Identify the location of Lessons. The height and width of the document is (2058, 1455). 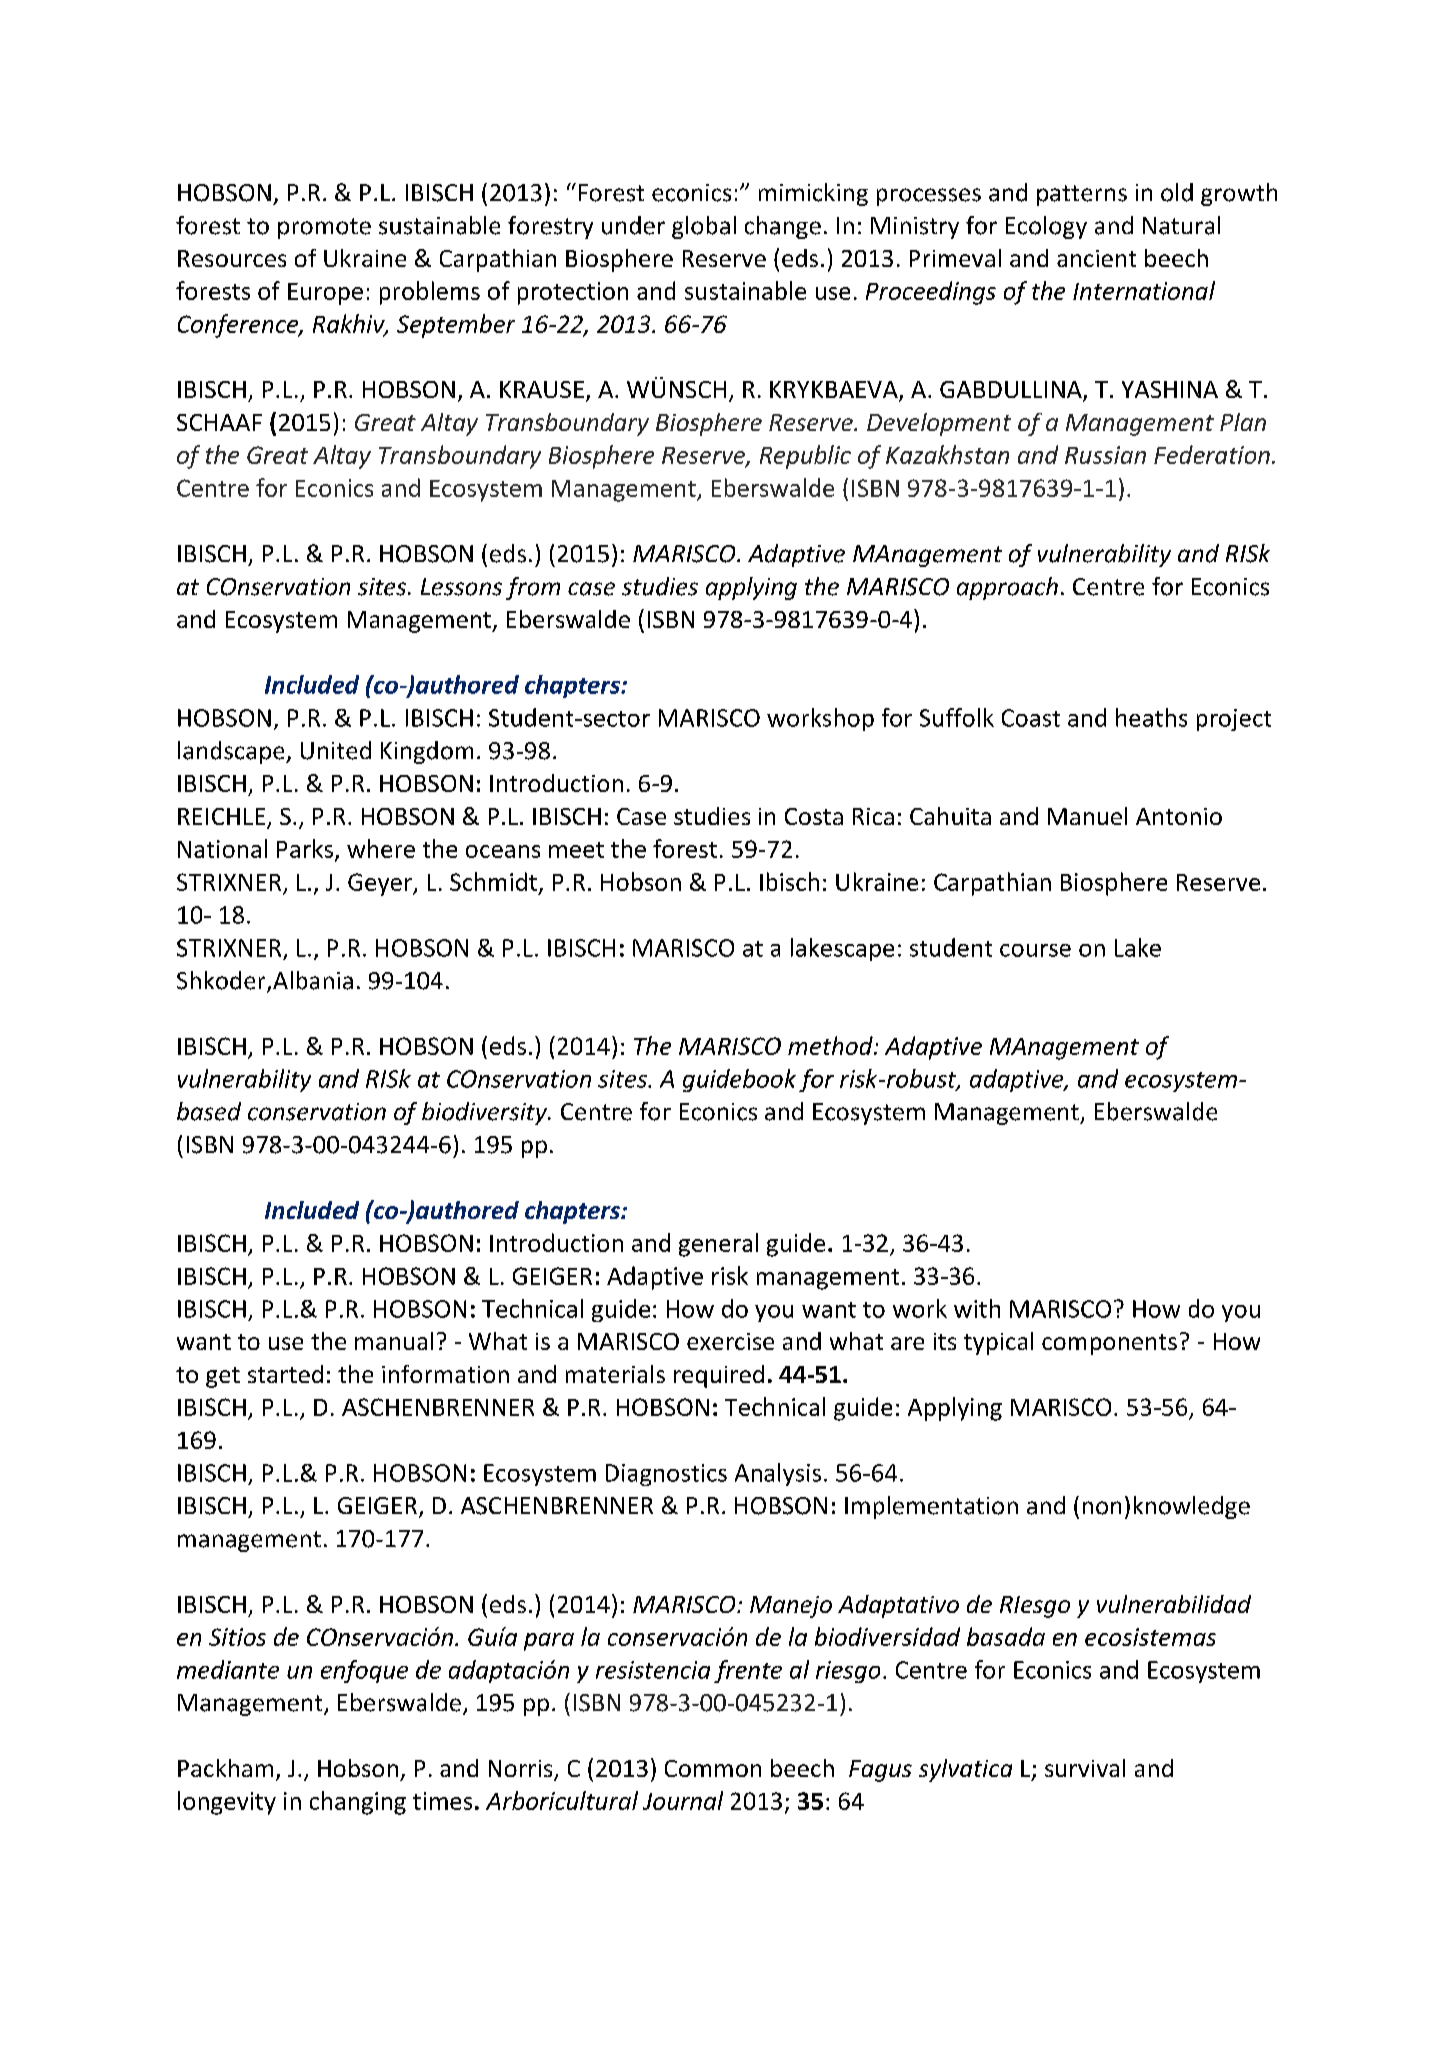
(461, 587).
